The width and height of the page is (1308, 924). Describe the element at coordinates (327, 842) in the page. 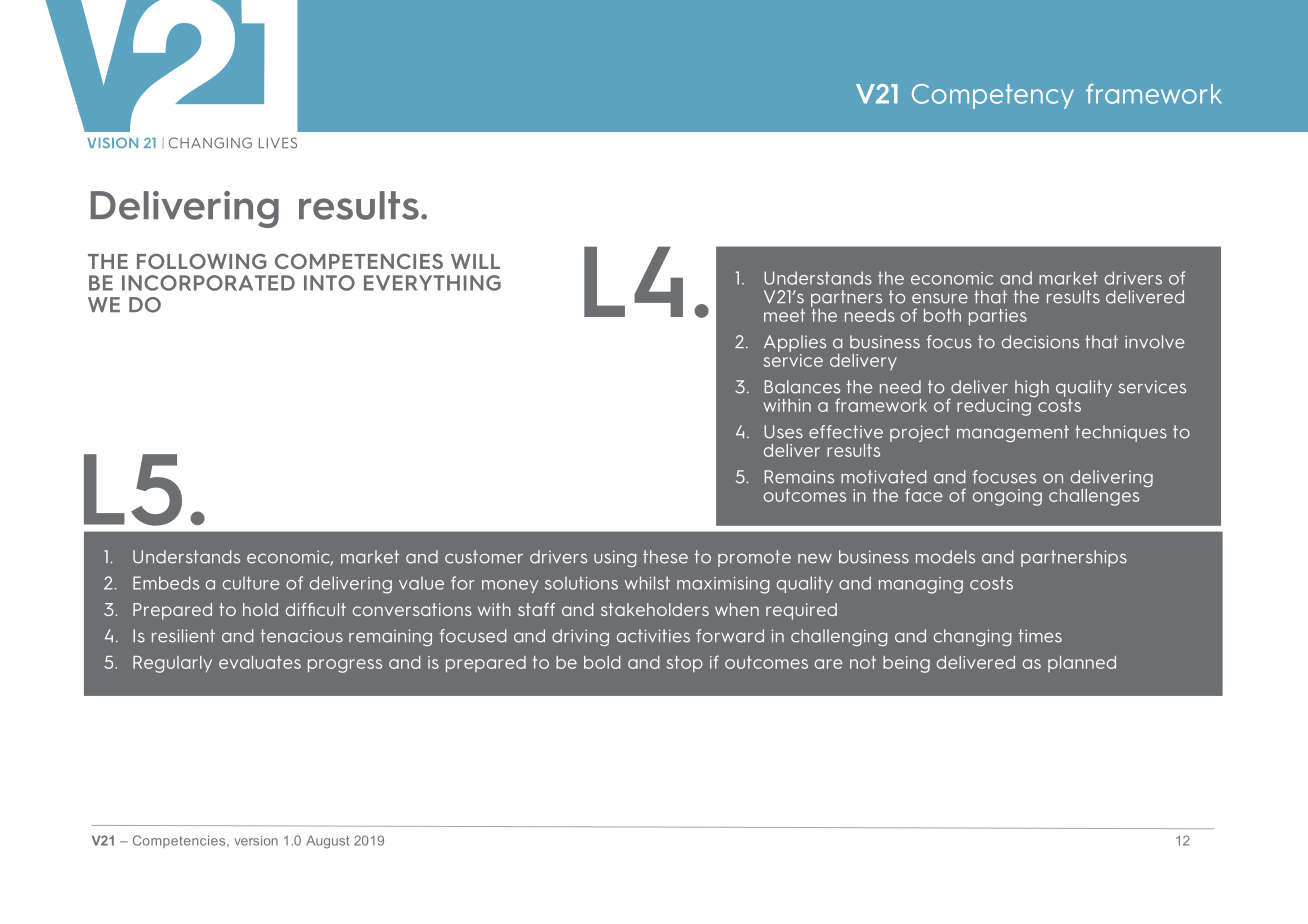

I see `August` at that location.
